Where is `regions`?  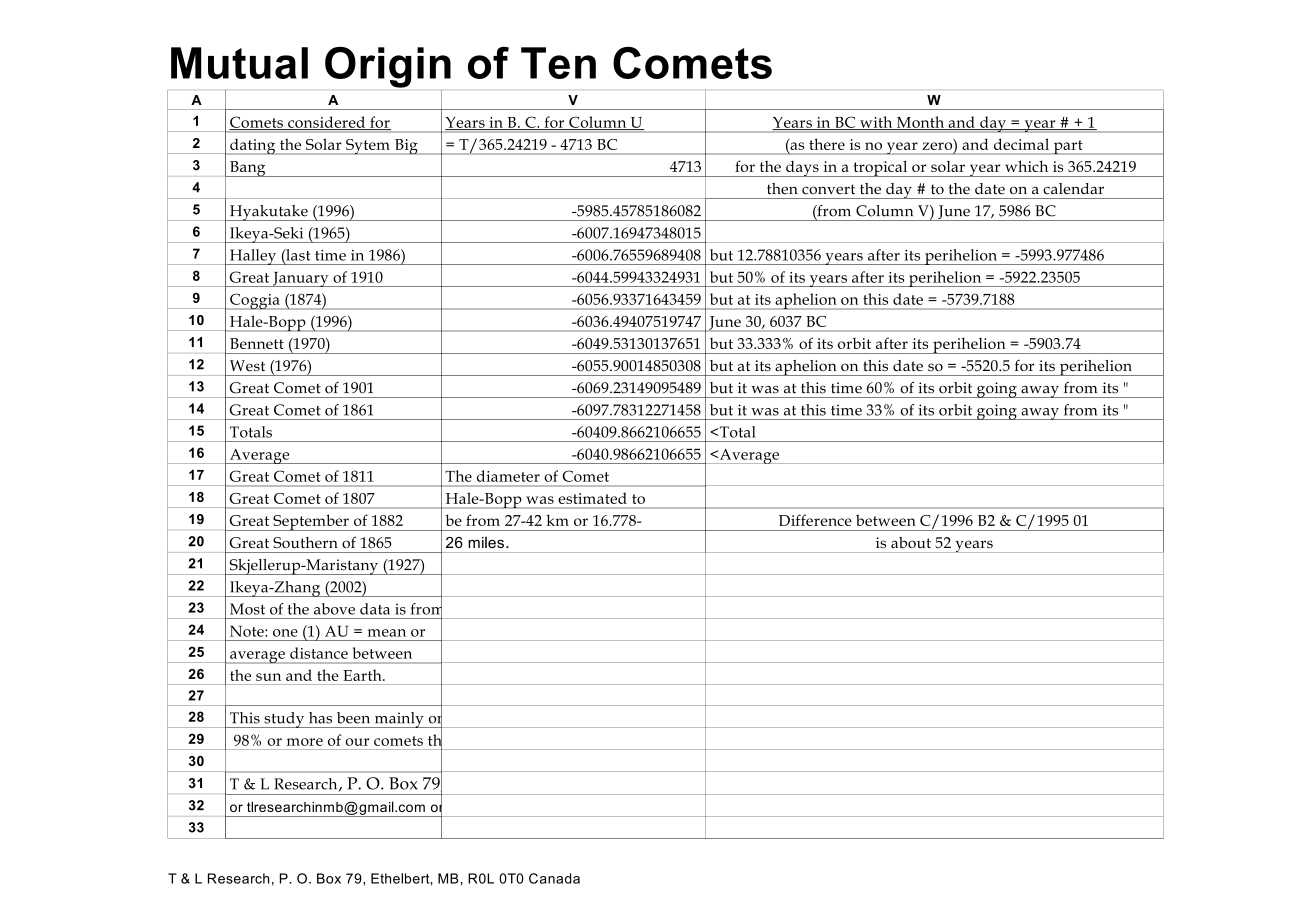
regions is located at coordinates (693, 742).
